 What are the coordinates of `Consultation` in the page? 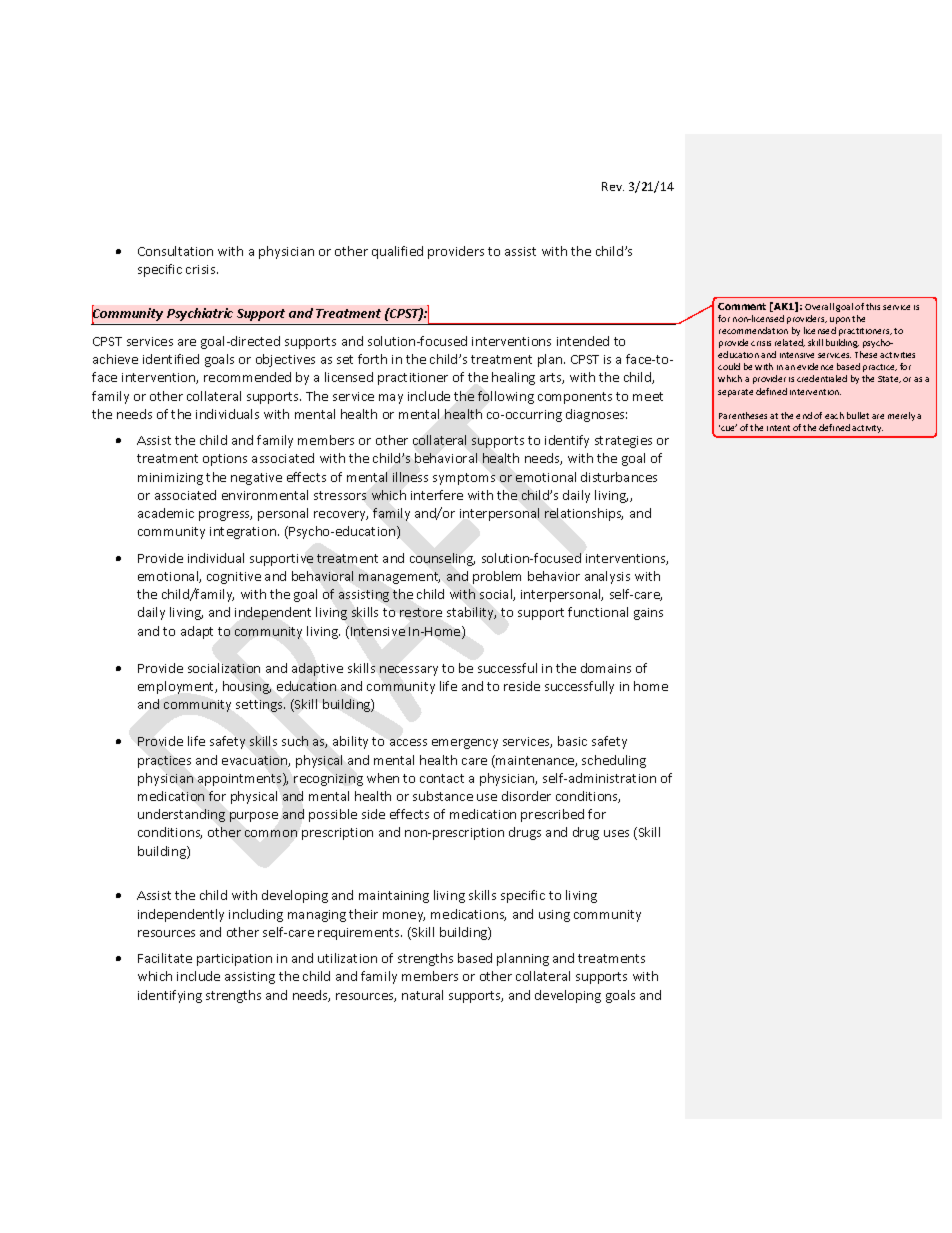 It's located at (175, 251).
